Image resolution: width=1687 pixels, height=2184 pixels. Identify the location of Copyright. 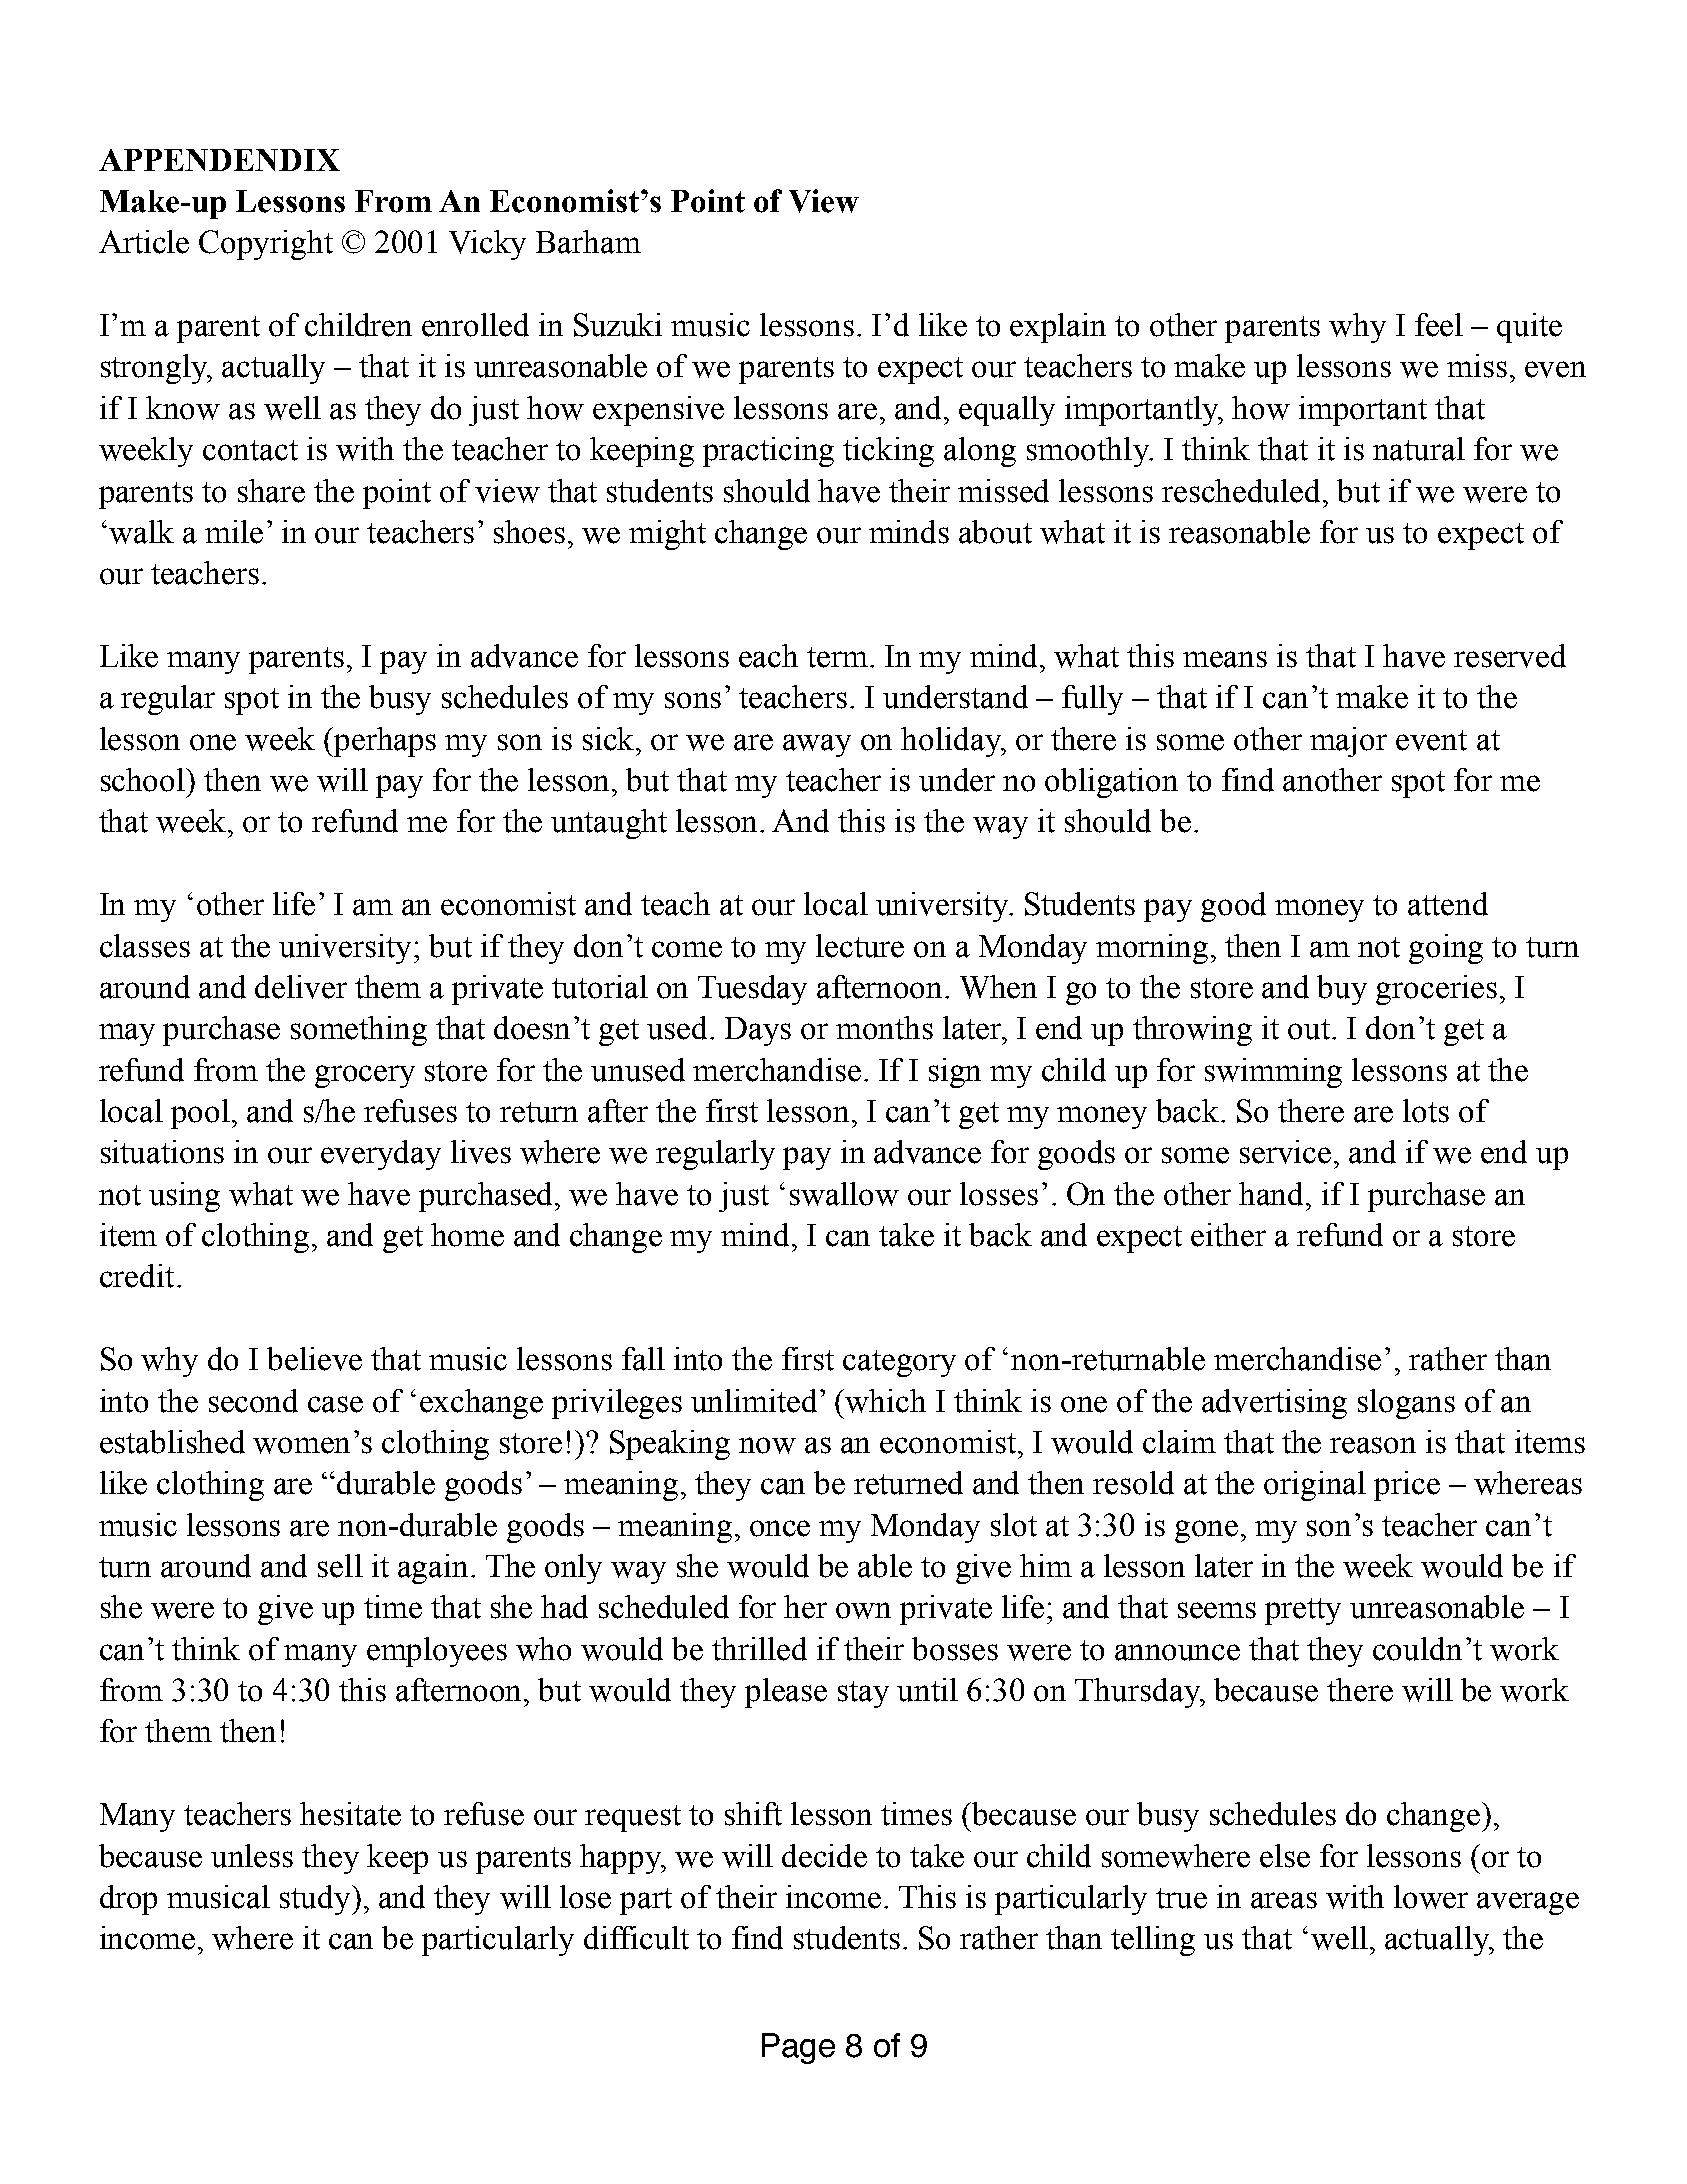
(266, 245).
